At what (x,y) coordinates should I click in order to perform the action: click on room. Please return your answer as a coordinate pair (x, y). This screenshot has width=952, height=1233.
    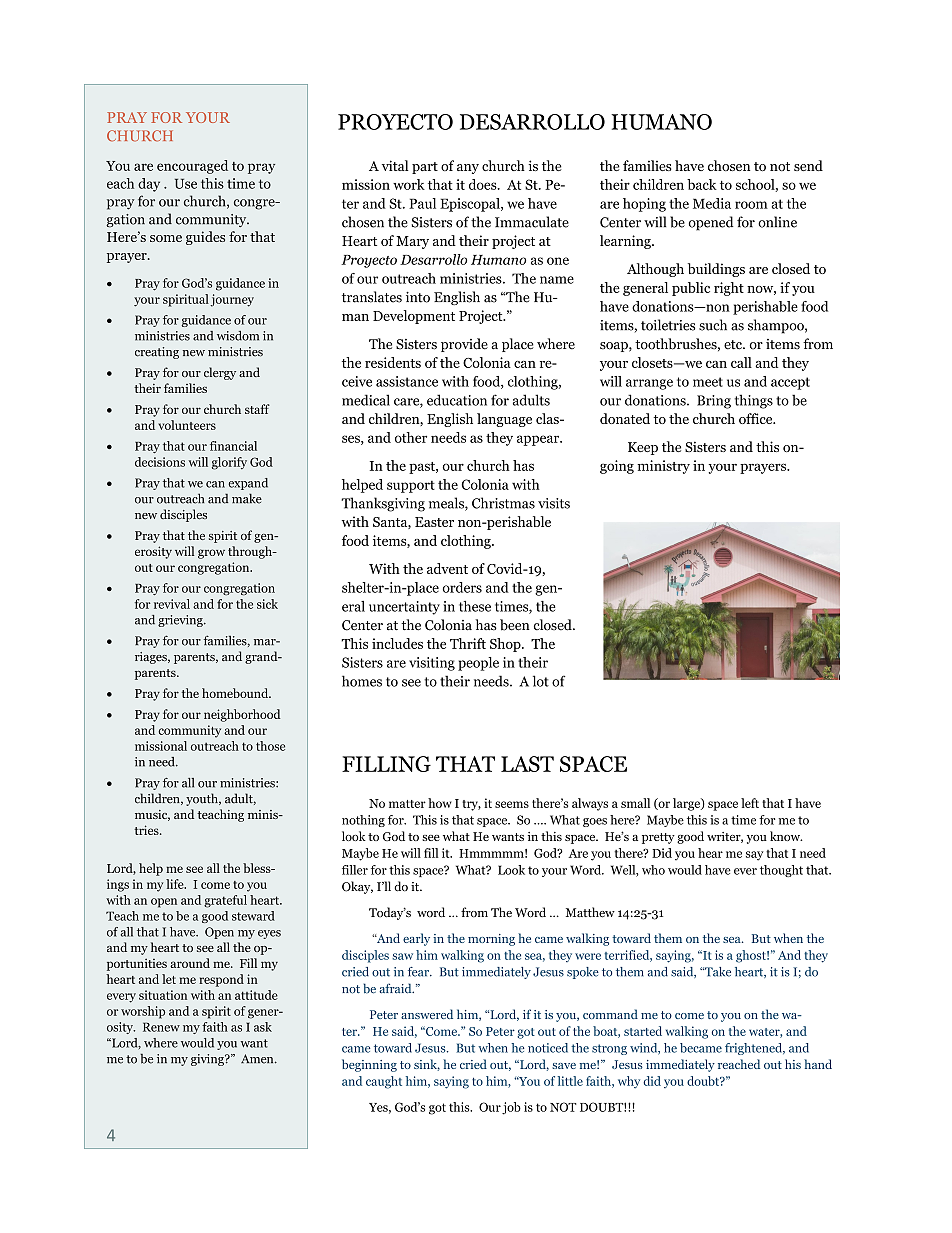
    Looking at the image, I should click on (751, 205).
